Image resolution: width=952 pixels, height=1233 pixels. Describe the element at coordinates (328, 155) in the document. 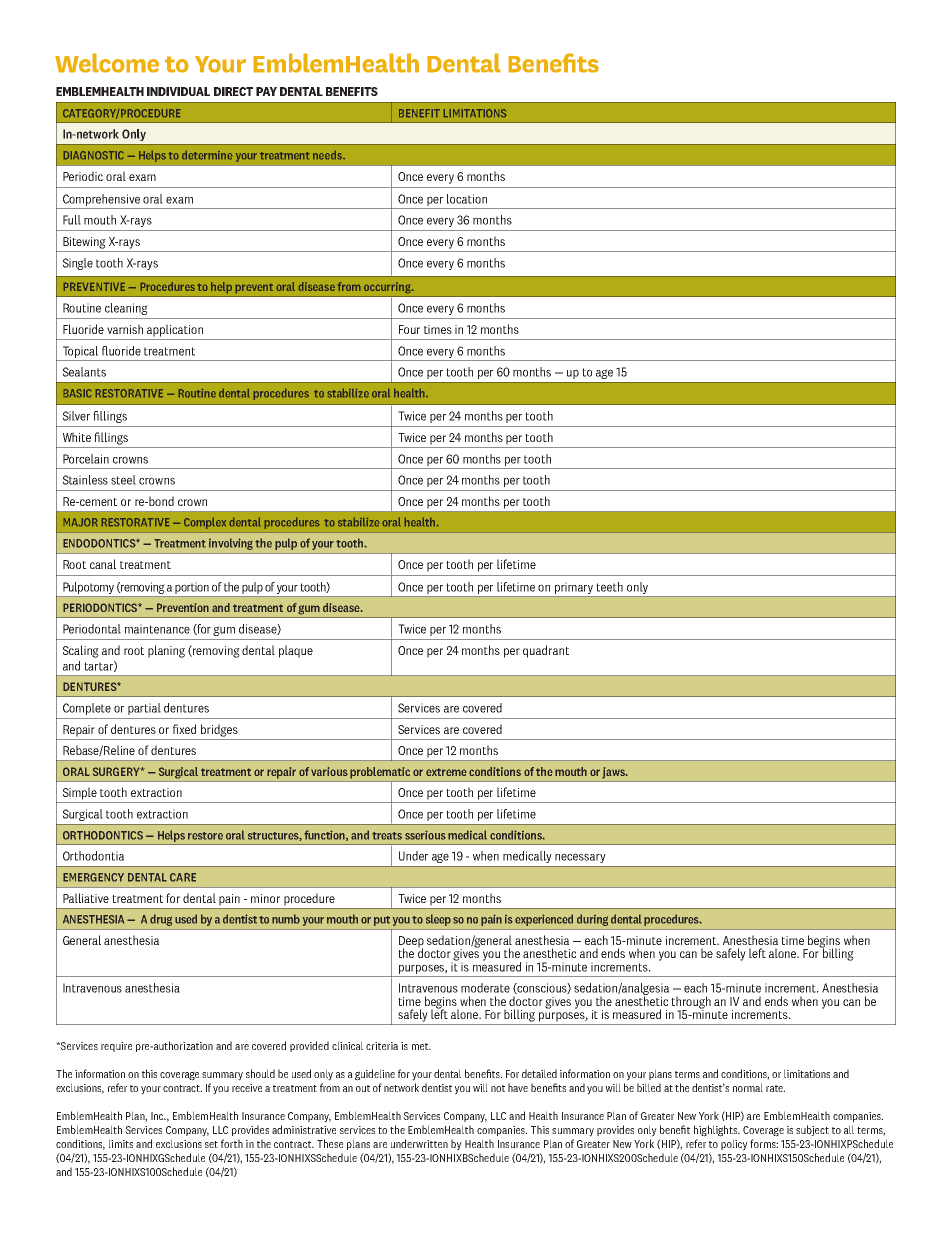

I see `needs` at that location.
